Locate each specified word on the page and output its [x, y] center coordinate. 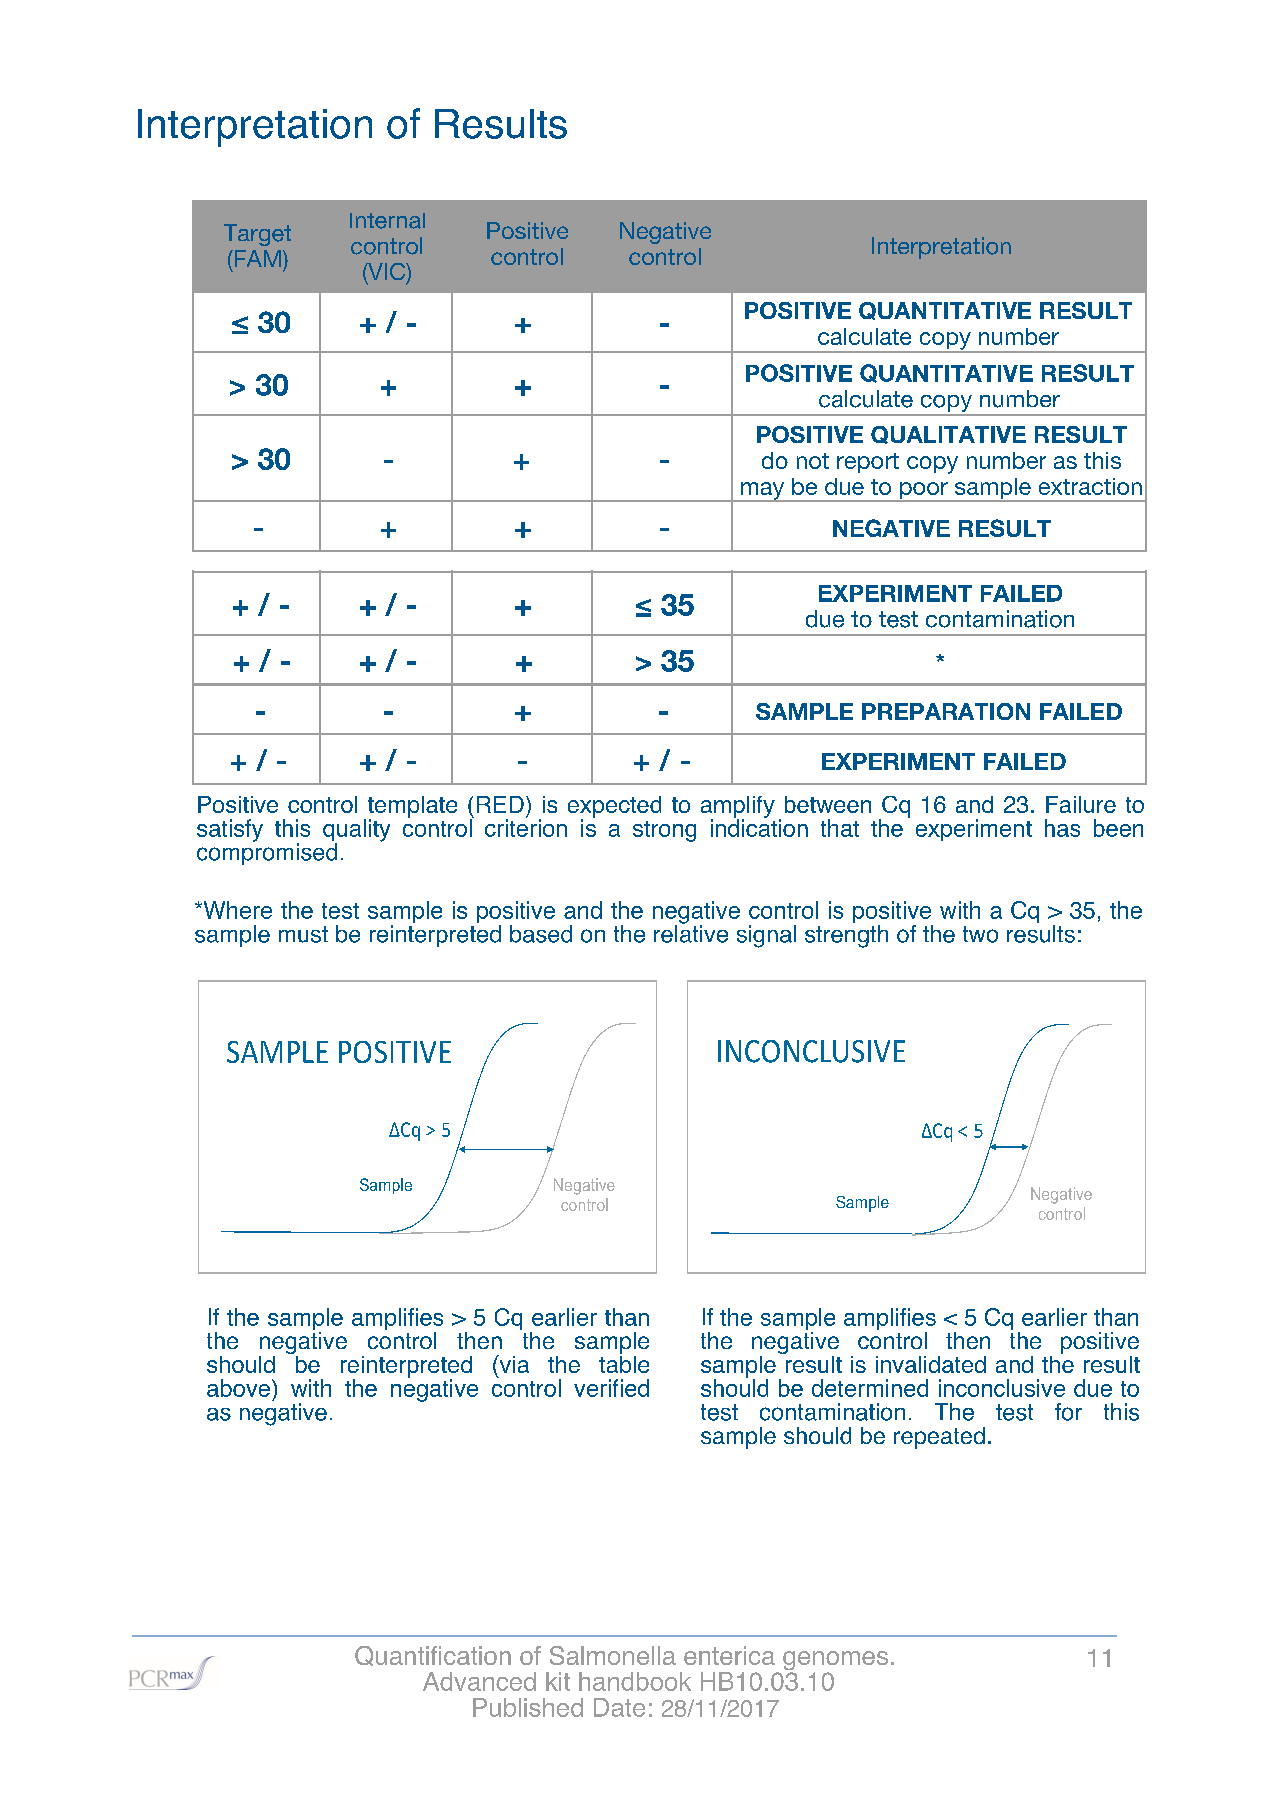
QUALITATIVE [948, 435]
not [813, 461]
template [411, 808]
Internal [387, 221]
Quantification [433, 1656]
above [238, 1388]
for [1068, 1412]
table [624, 1363]
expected [614, 808]
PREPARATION [946, 711]
